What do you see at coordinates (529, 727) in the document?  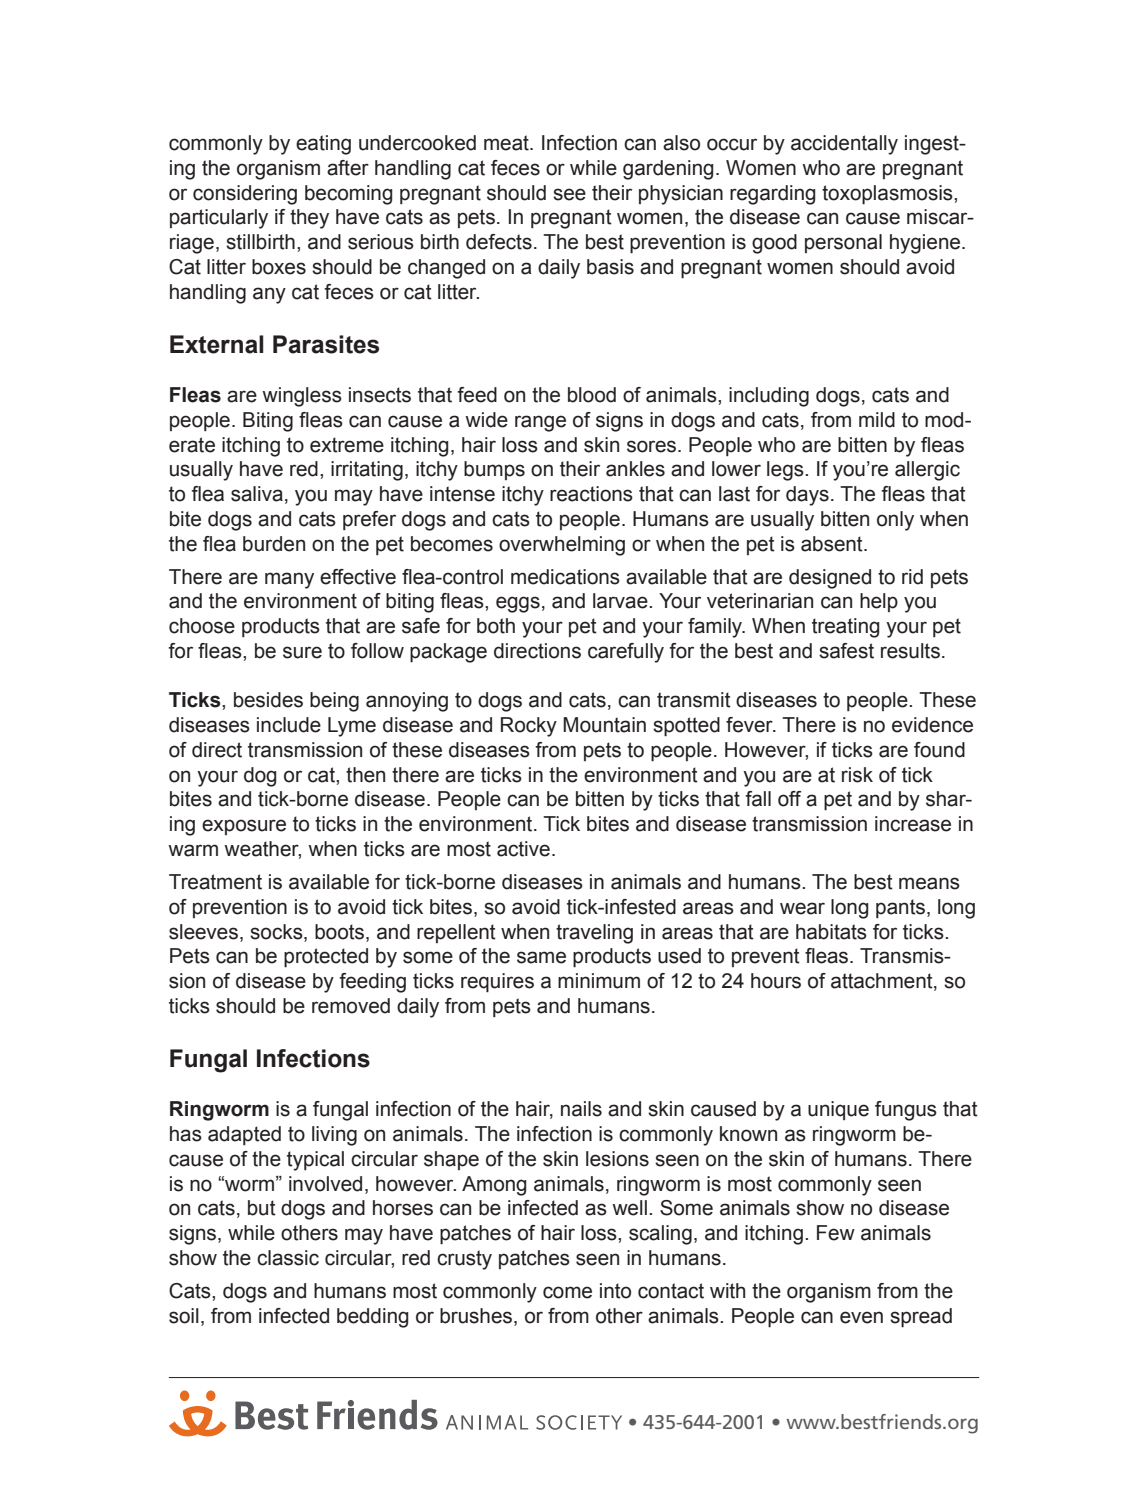 I see `Rocky` at bounding box center [529, 727].
